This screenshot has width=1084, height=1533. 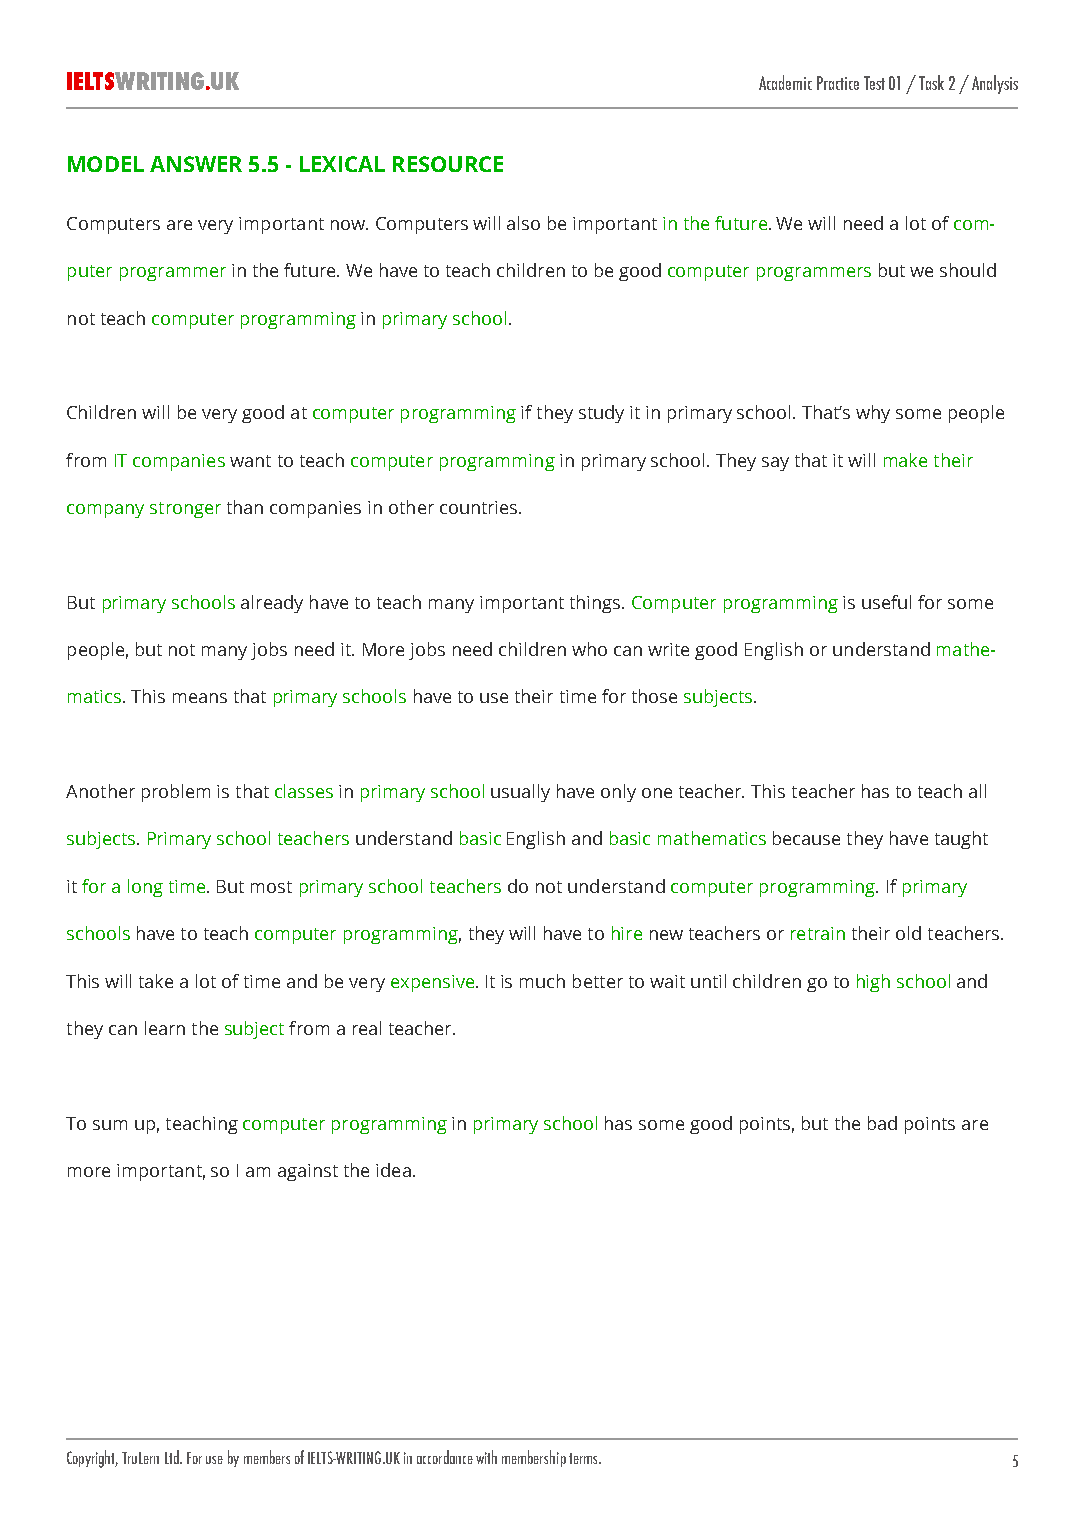 What do you see at coordinates (173, 1457) in the screenshot?
I see `Ltd` at bounding box center [173, 1457].
